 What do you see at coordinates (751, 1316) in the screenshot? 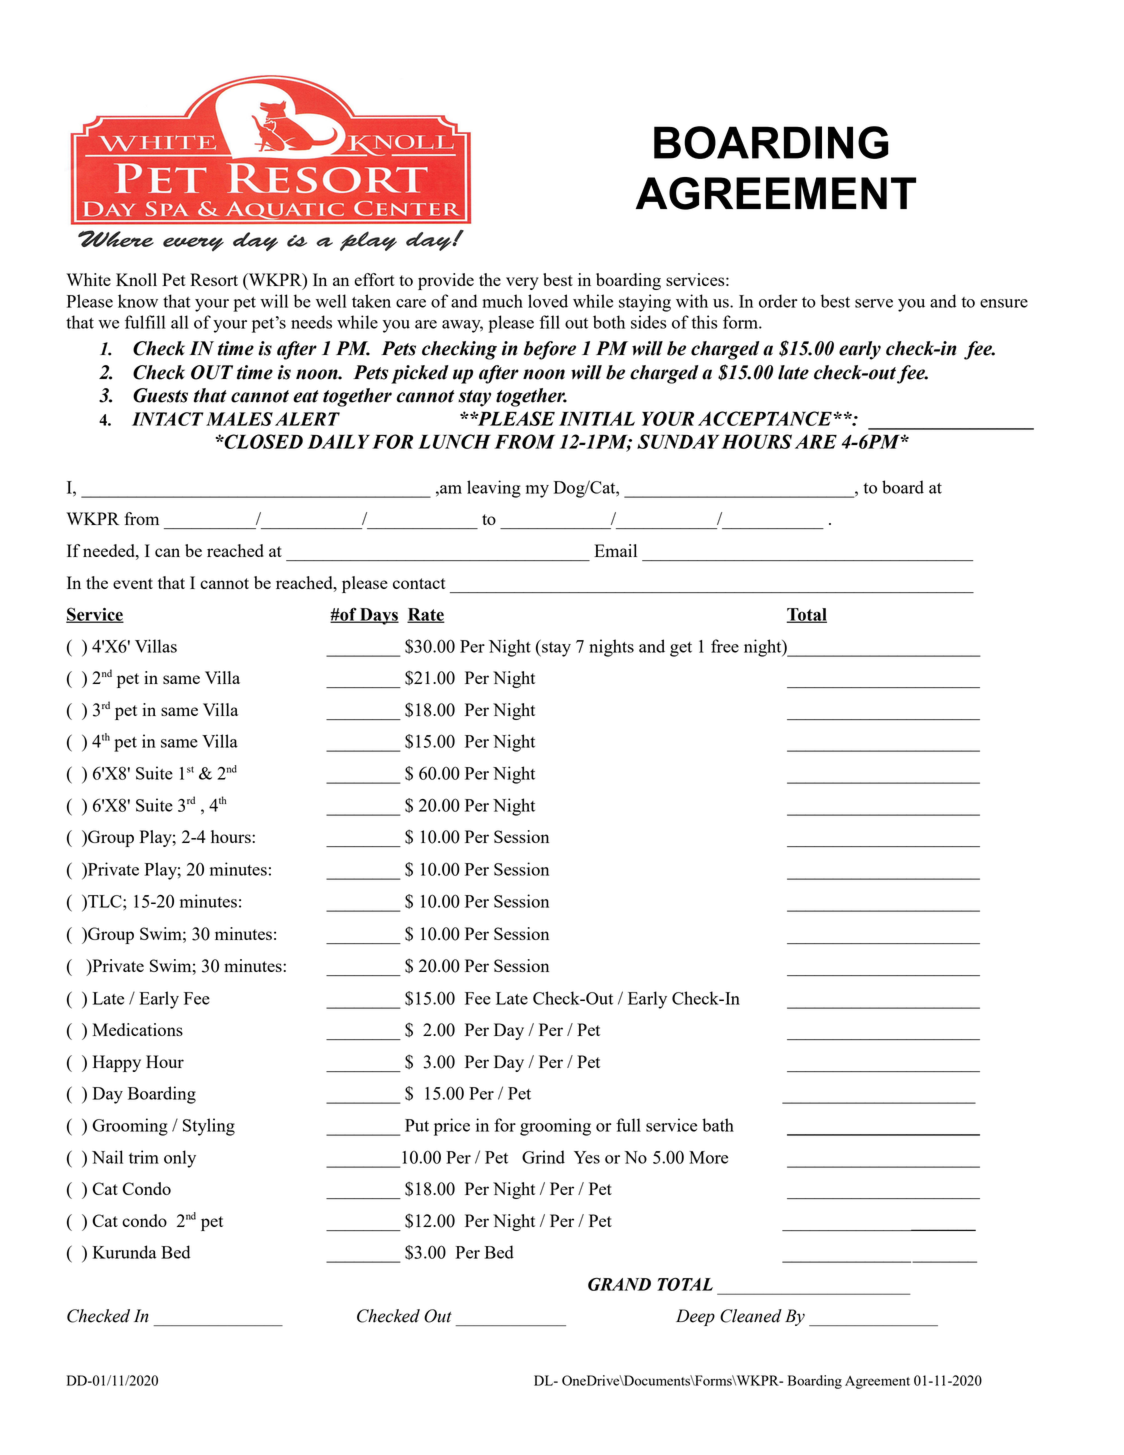
I see `Cleaned` at bounding box center [751, 1316].
